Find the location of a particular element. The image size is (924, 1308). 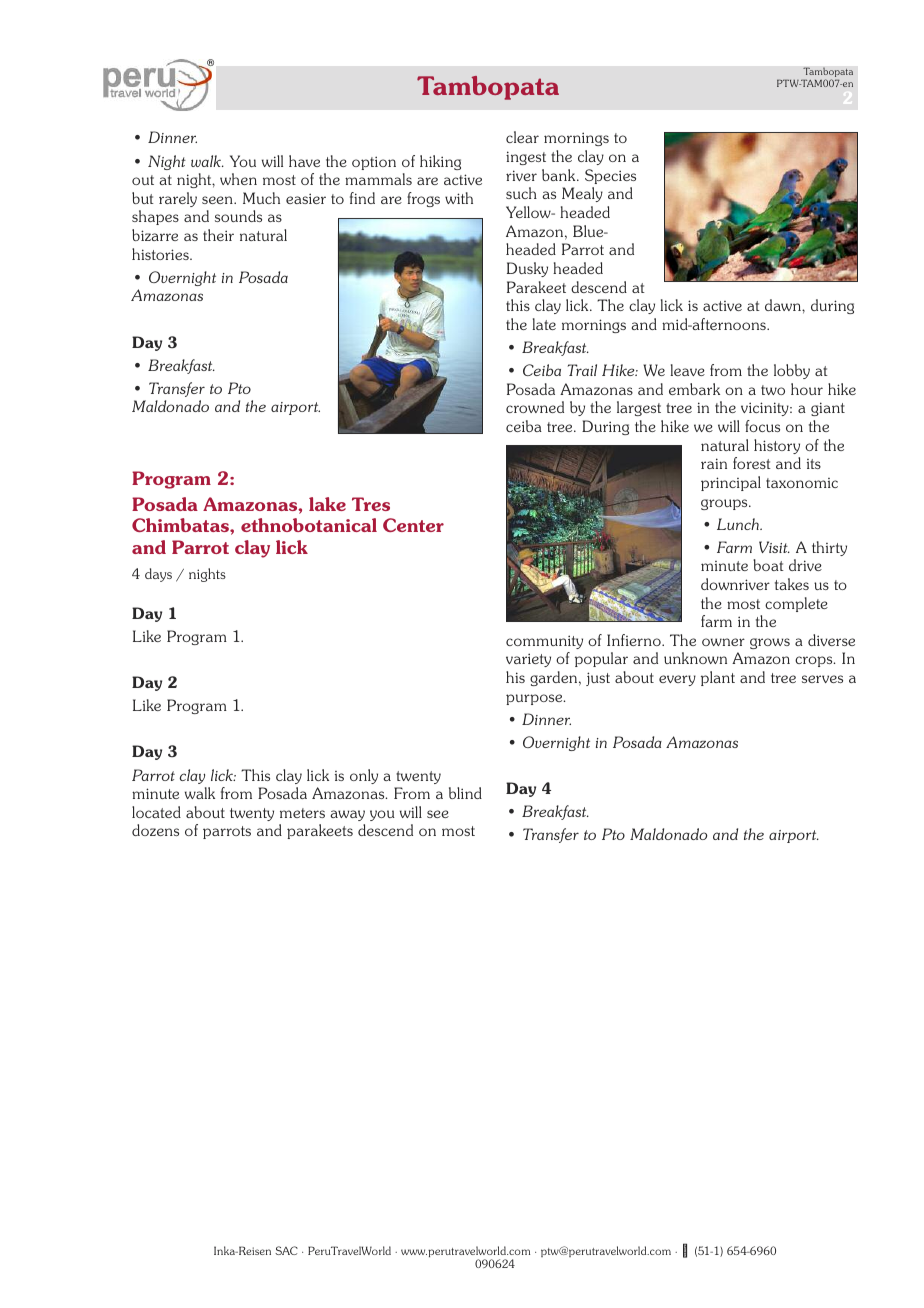

dozens is located at coordinates (155, 830).
